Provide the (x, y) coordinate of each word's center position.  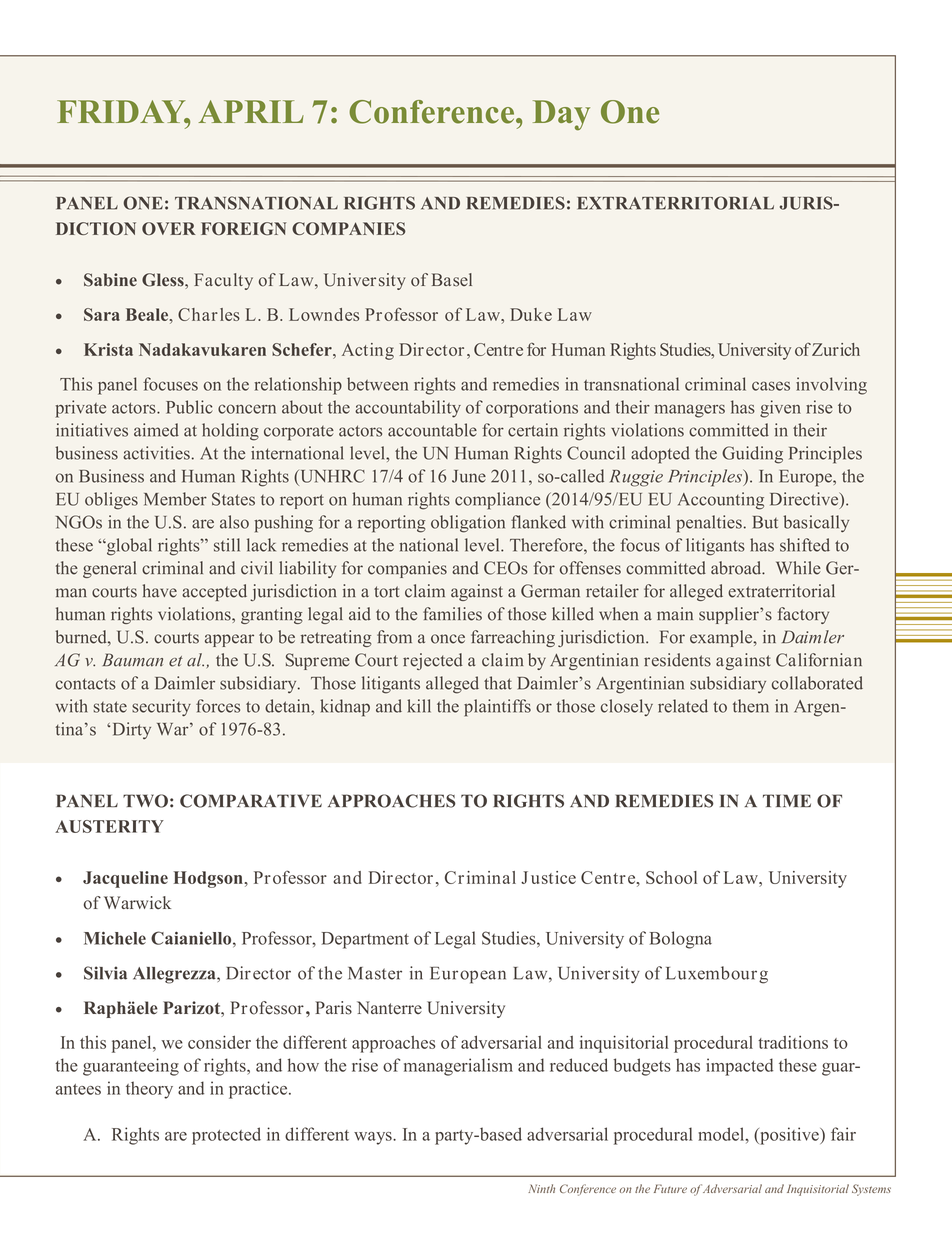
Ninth (541, 1188)
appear (229, 640)
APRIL (251, 111)
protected (226, 1136)
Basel (452, 280)
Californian (819, 660)
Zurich (836, 349)
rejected (433, 661)
